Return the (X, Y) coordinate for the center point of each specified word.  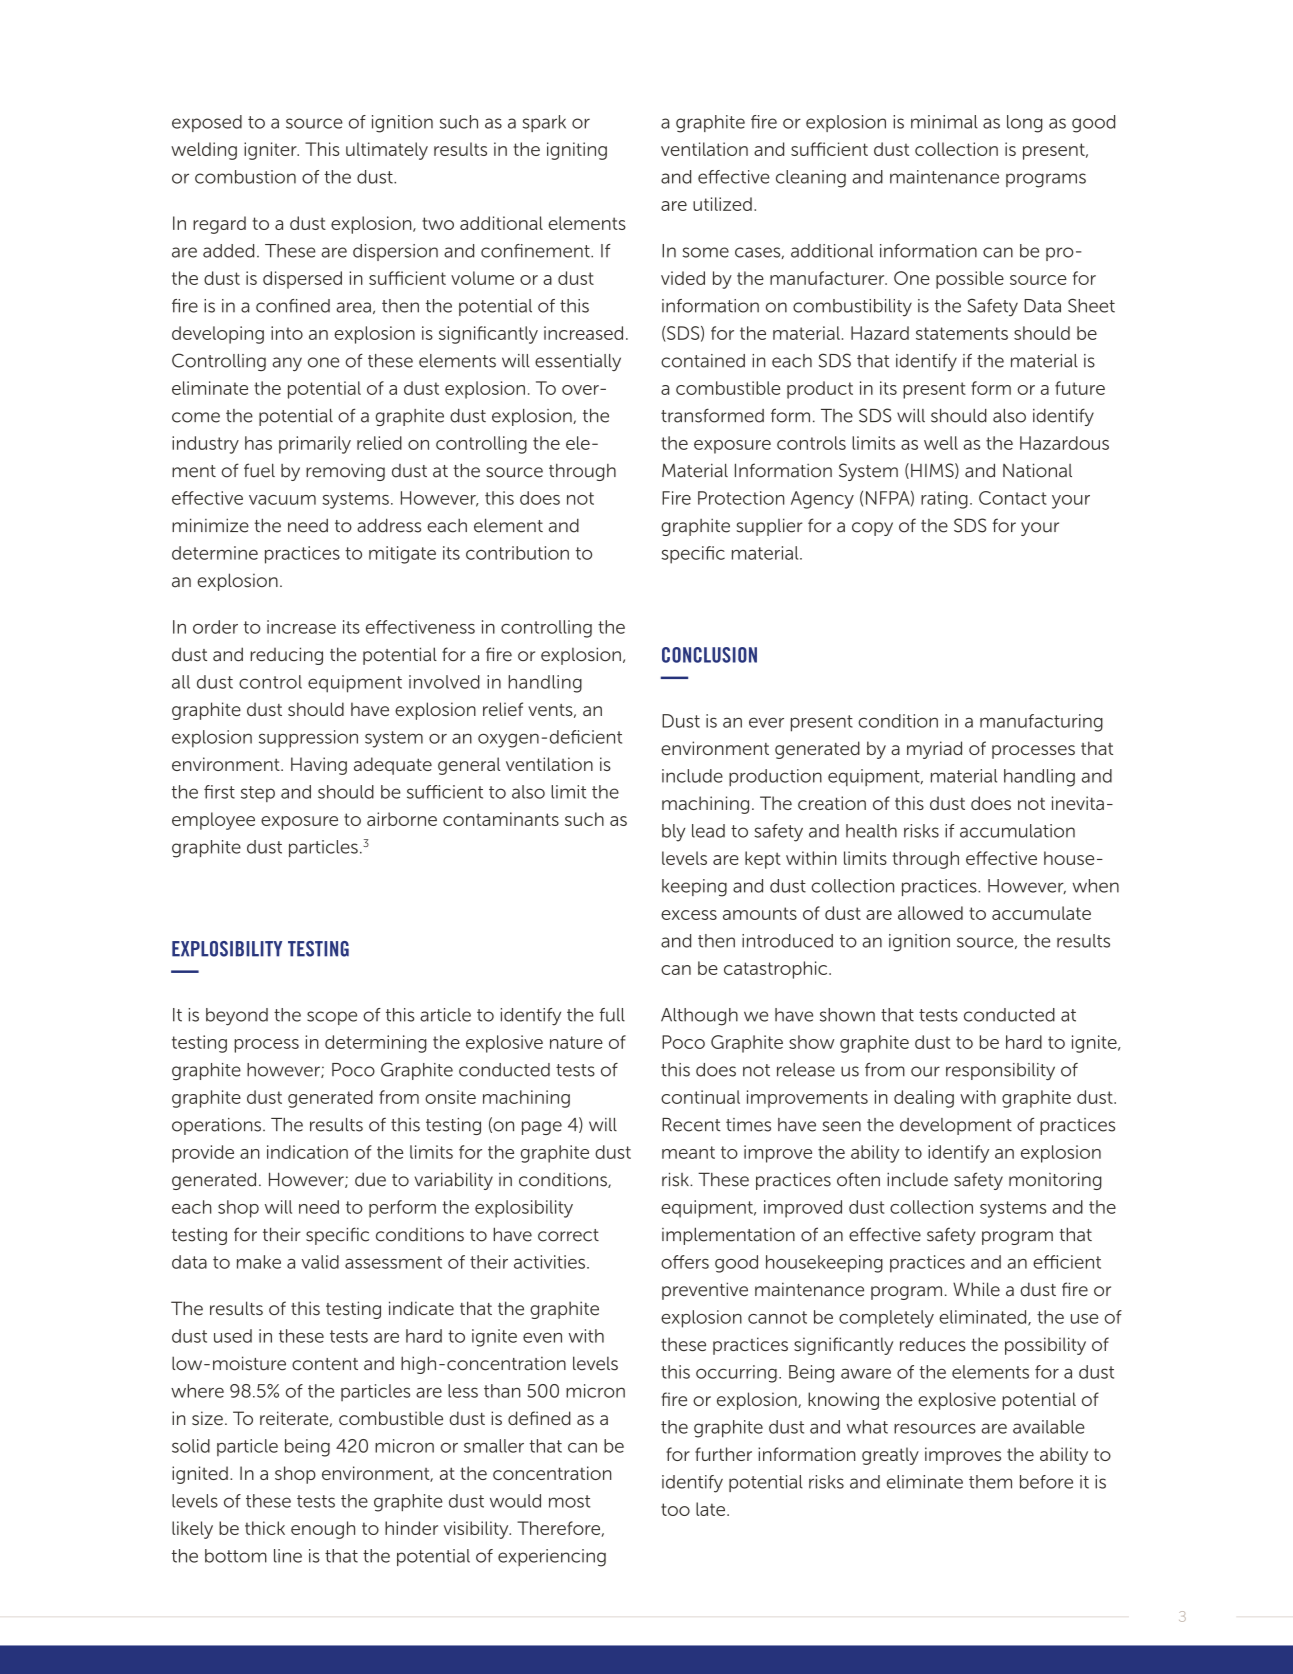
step (258, 794)
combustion (245, 177)
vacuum (282, 500)
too (675, 1509)
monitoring (1055, 1181)
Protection (741, 498)
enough (323, 1530)
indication (307, 1152)
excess (689, 915)
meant (688, 1152)
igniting (577, 151)
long (1025, 124)
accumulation (1017, 831)
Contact (1013, 498)
